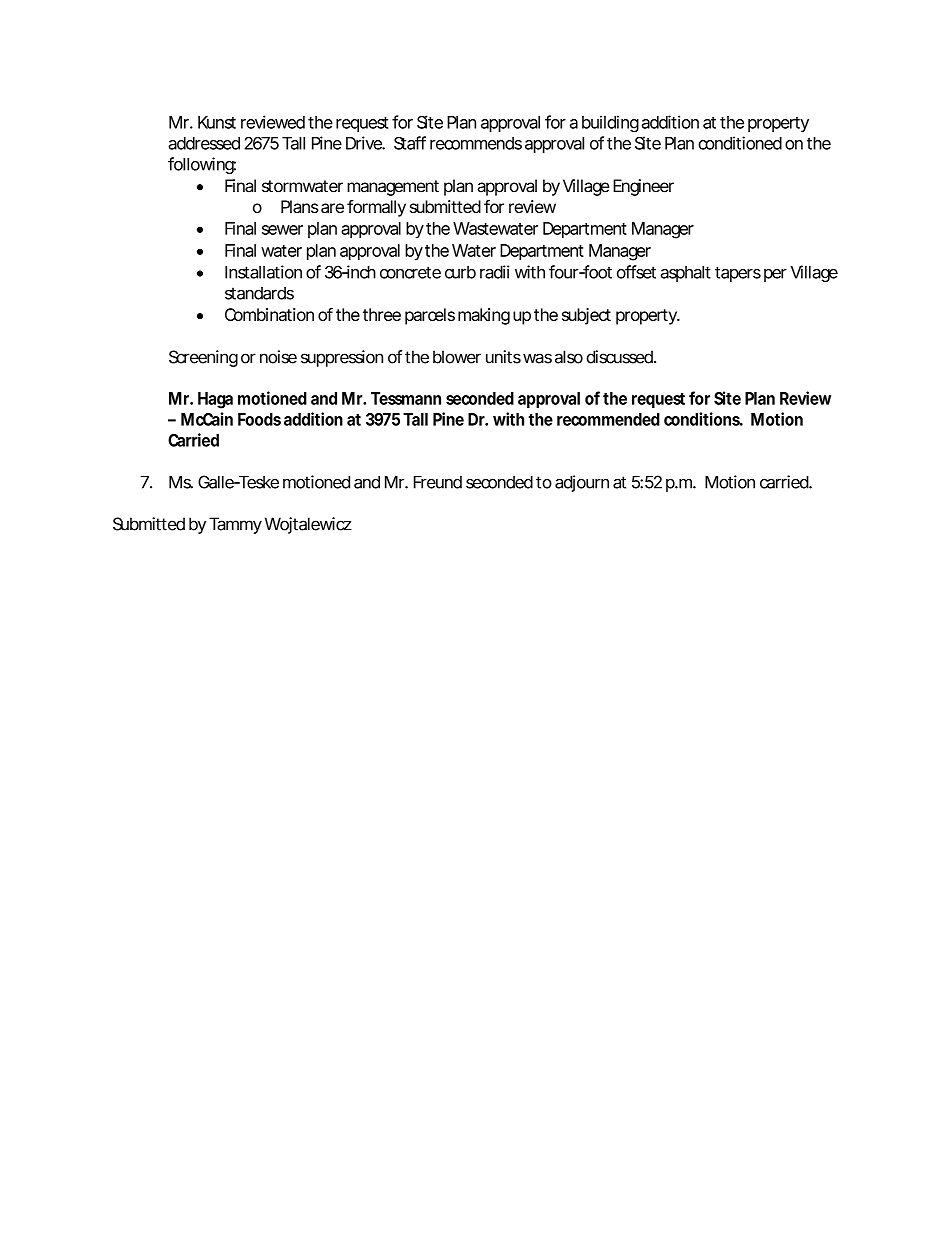 Image resolution: width=952 pixels, height=1233 pixels. What do you see at coordinates (217, 122) in the screenshot?
I see `Kunst` at bounding box center [217, 122].
